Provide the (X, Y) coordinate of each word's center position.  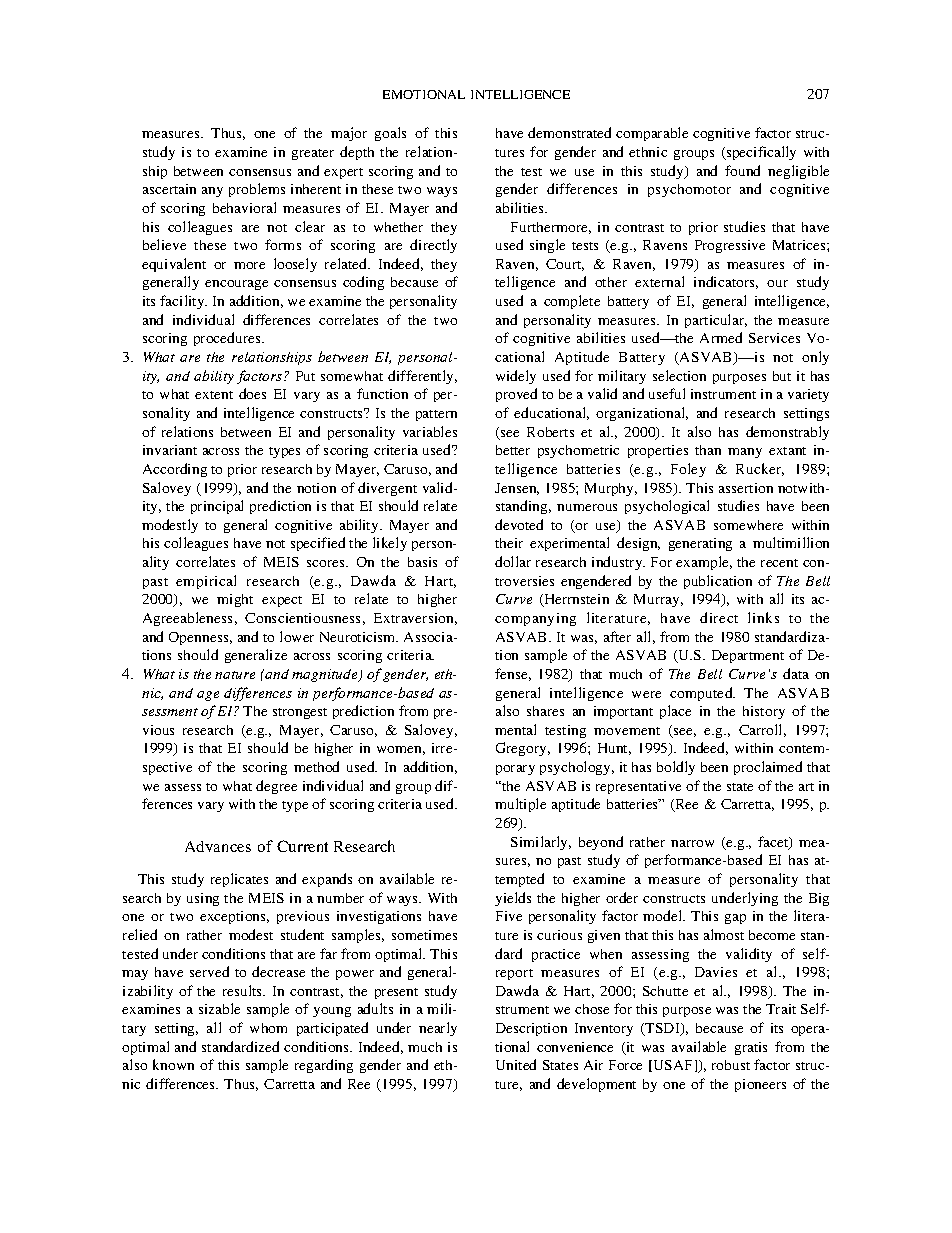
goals (390, 134)
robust (731, 1065)
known (173, 1064)
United (516, 1064)
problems (257, 190)
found (742, 170)
